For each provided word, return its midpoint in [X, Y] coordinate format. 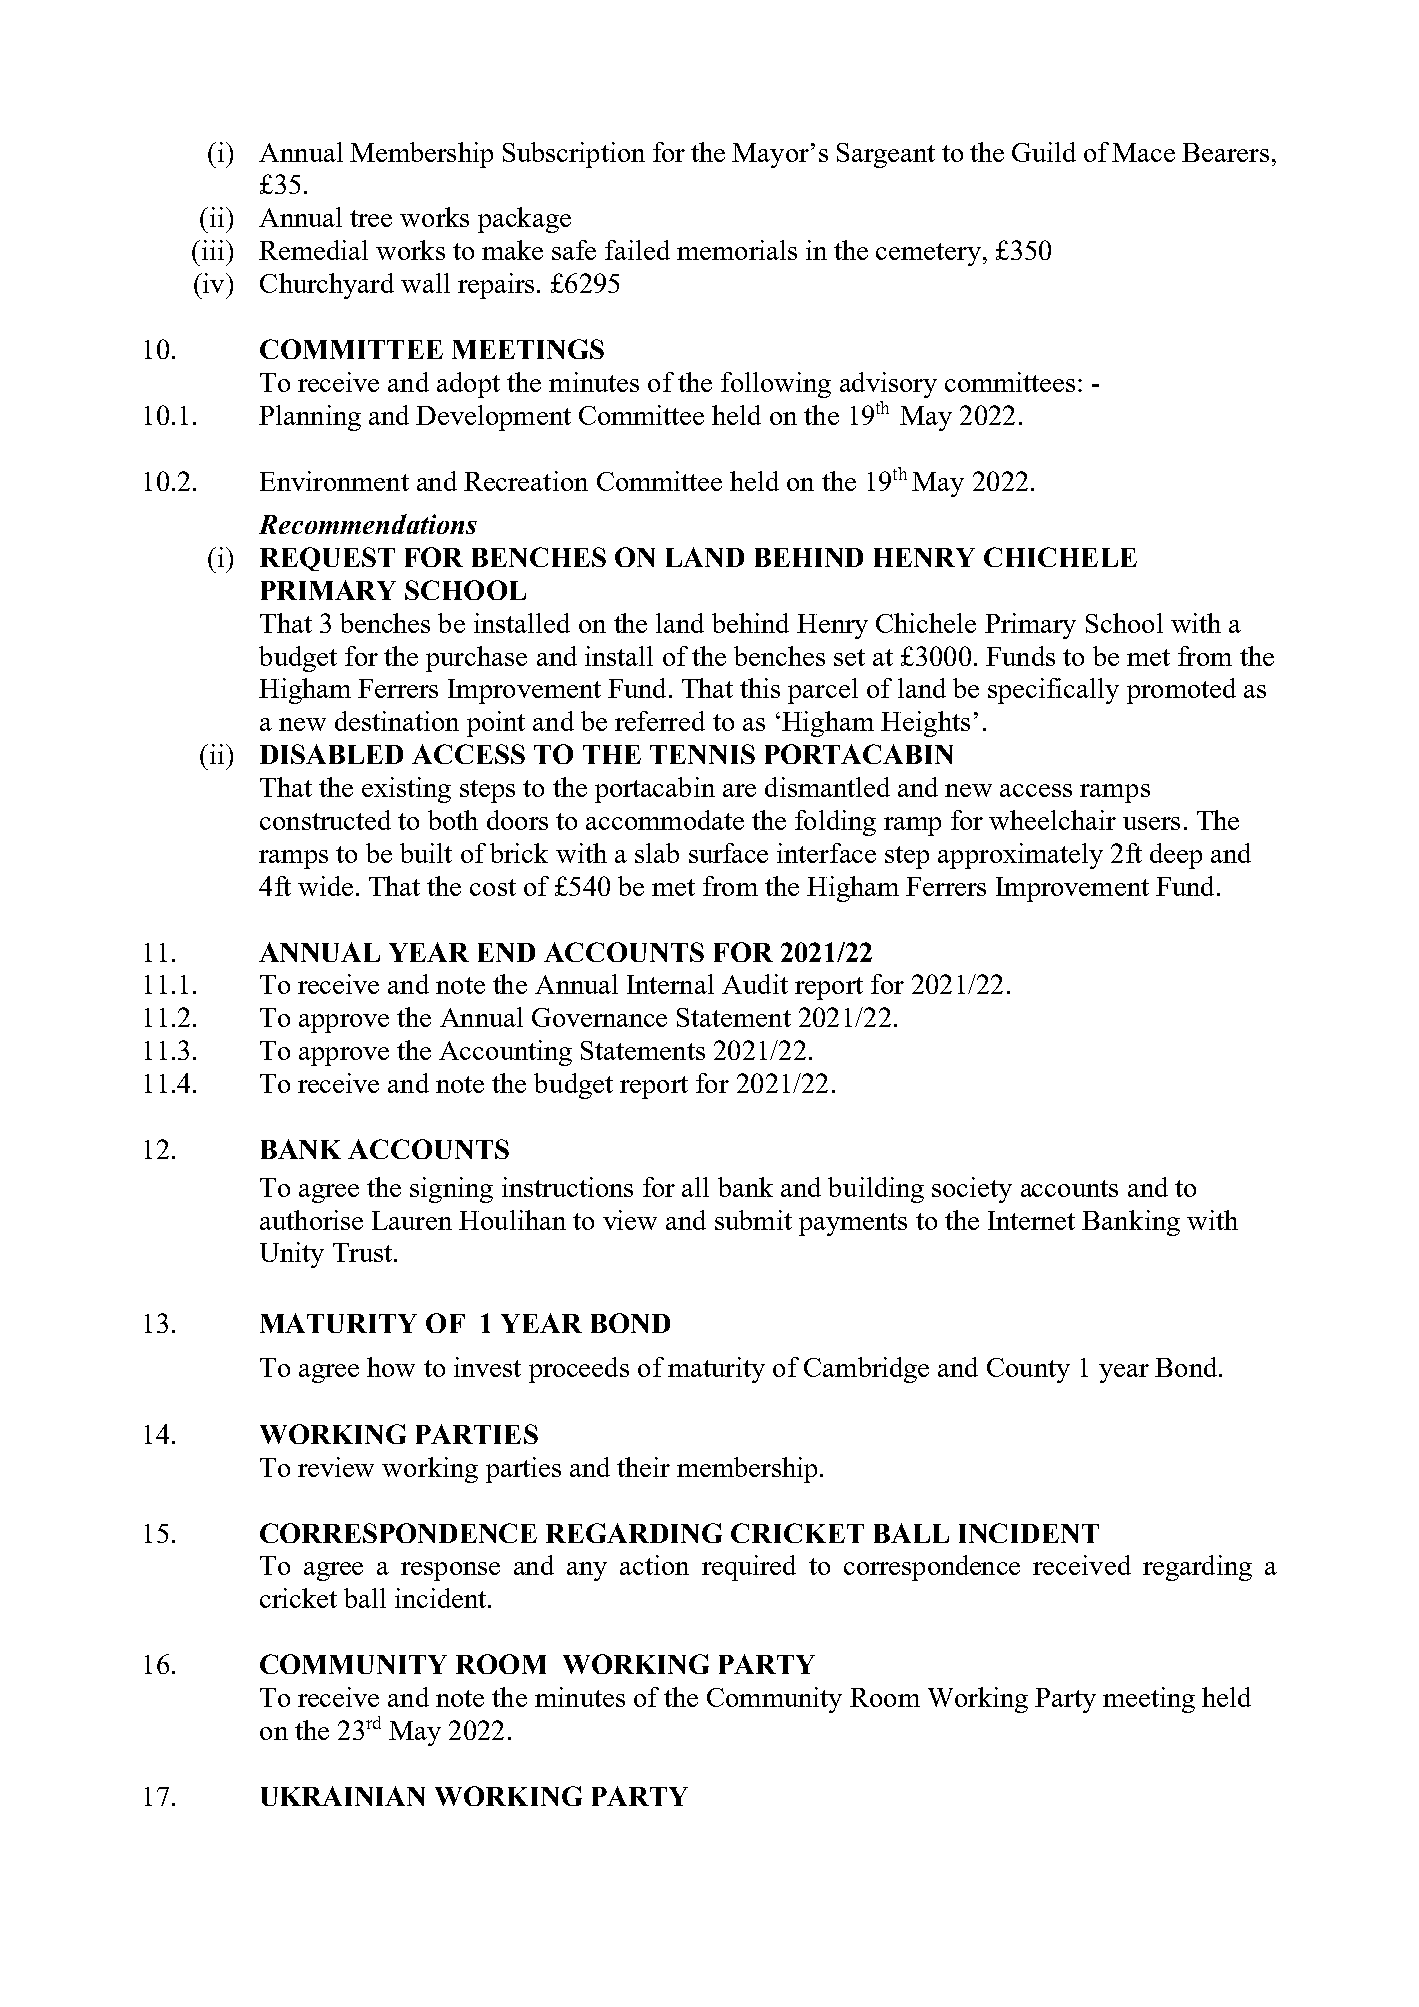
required [749, 1568]
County [1028, 1370]
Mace [1143, 152]
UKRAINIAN [343, 1796]
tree [371, 218]
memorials [737, 250]
